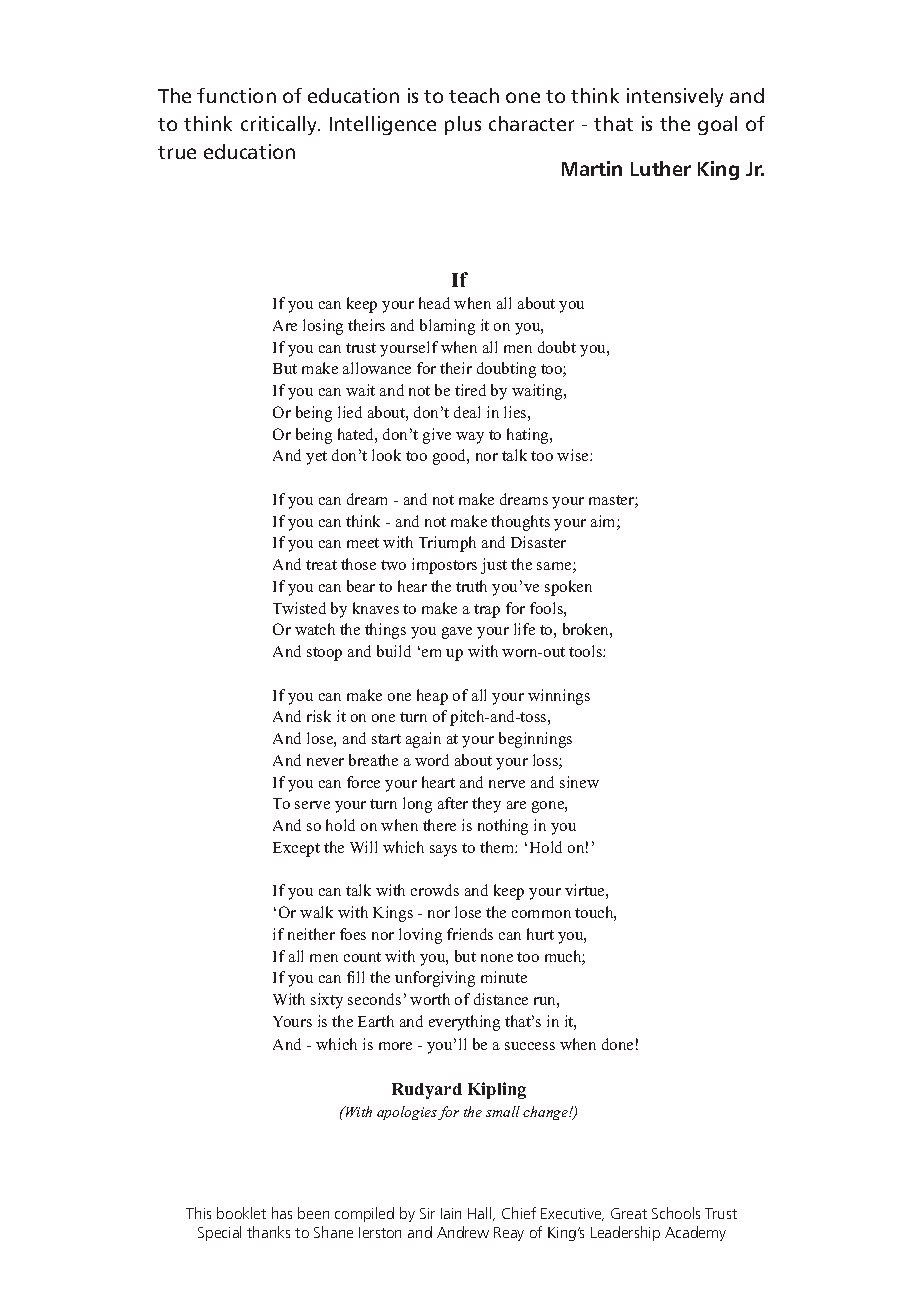 Image resolution: width=924 pixels, height=1308 pixels. Describe the element at coordinates (559, 697) in the document. I see `winnings` at that location.
